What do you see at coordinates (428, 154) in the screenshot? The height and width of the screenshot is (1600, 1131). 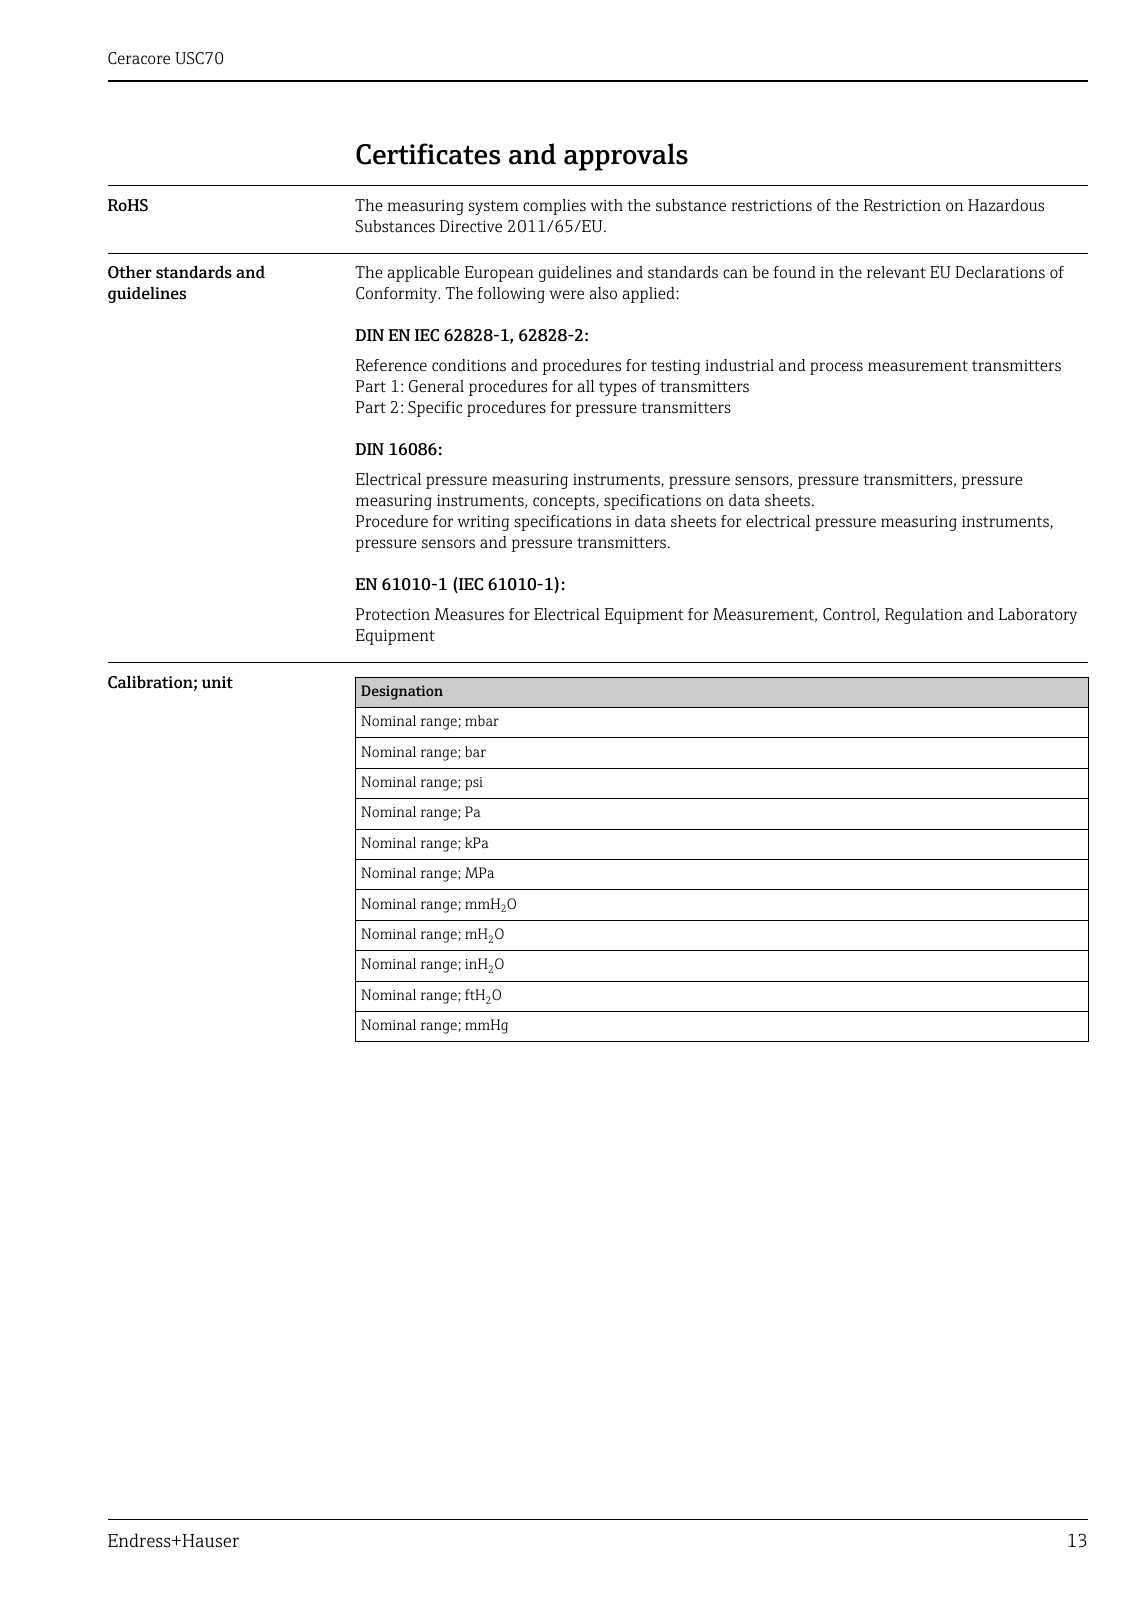 I see `Certificates` at bounding box center [428, 154].
